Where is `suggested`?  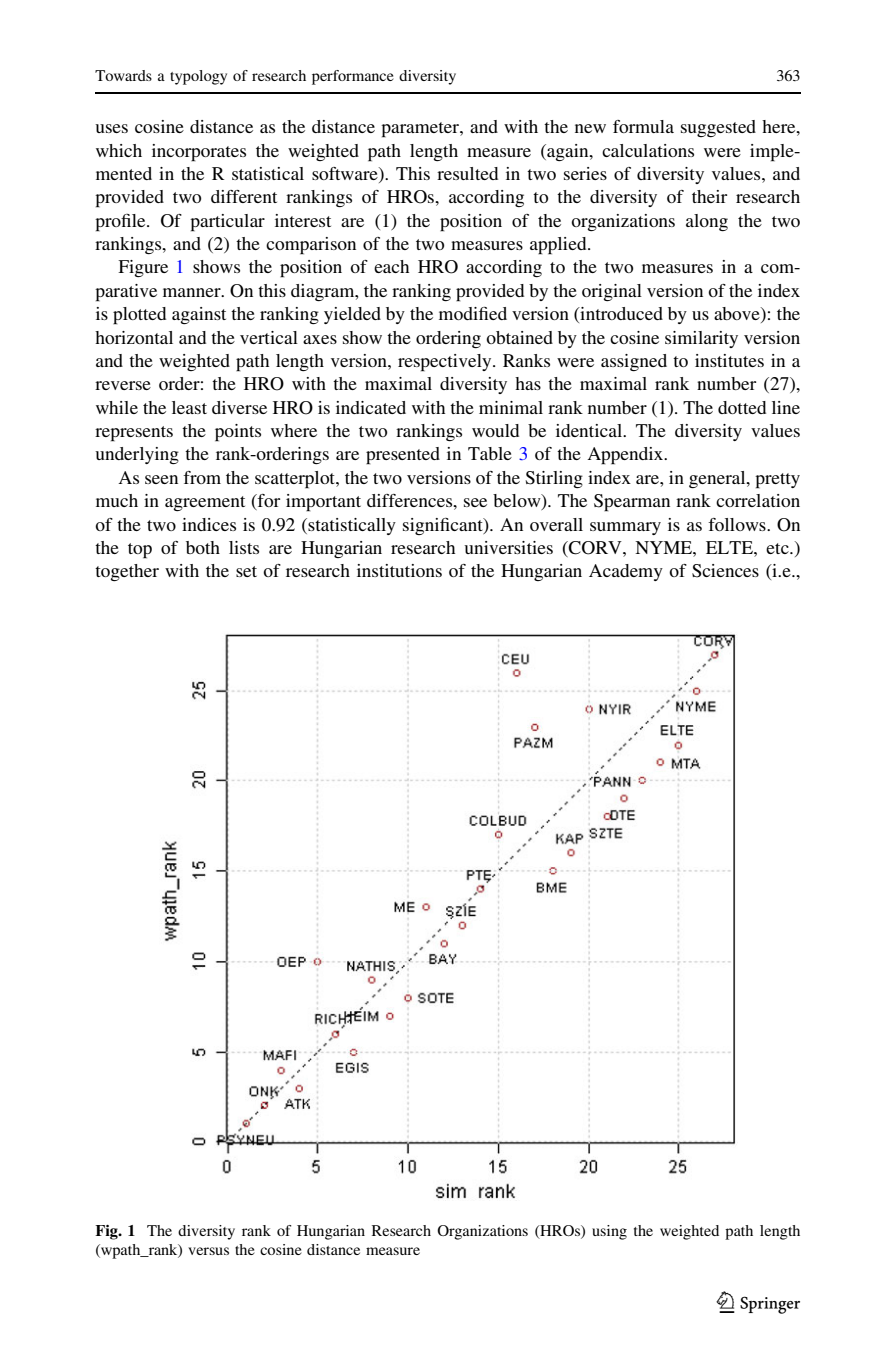
suggested is located at coordinates (718, 128).
